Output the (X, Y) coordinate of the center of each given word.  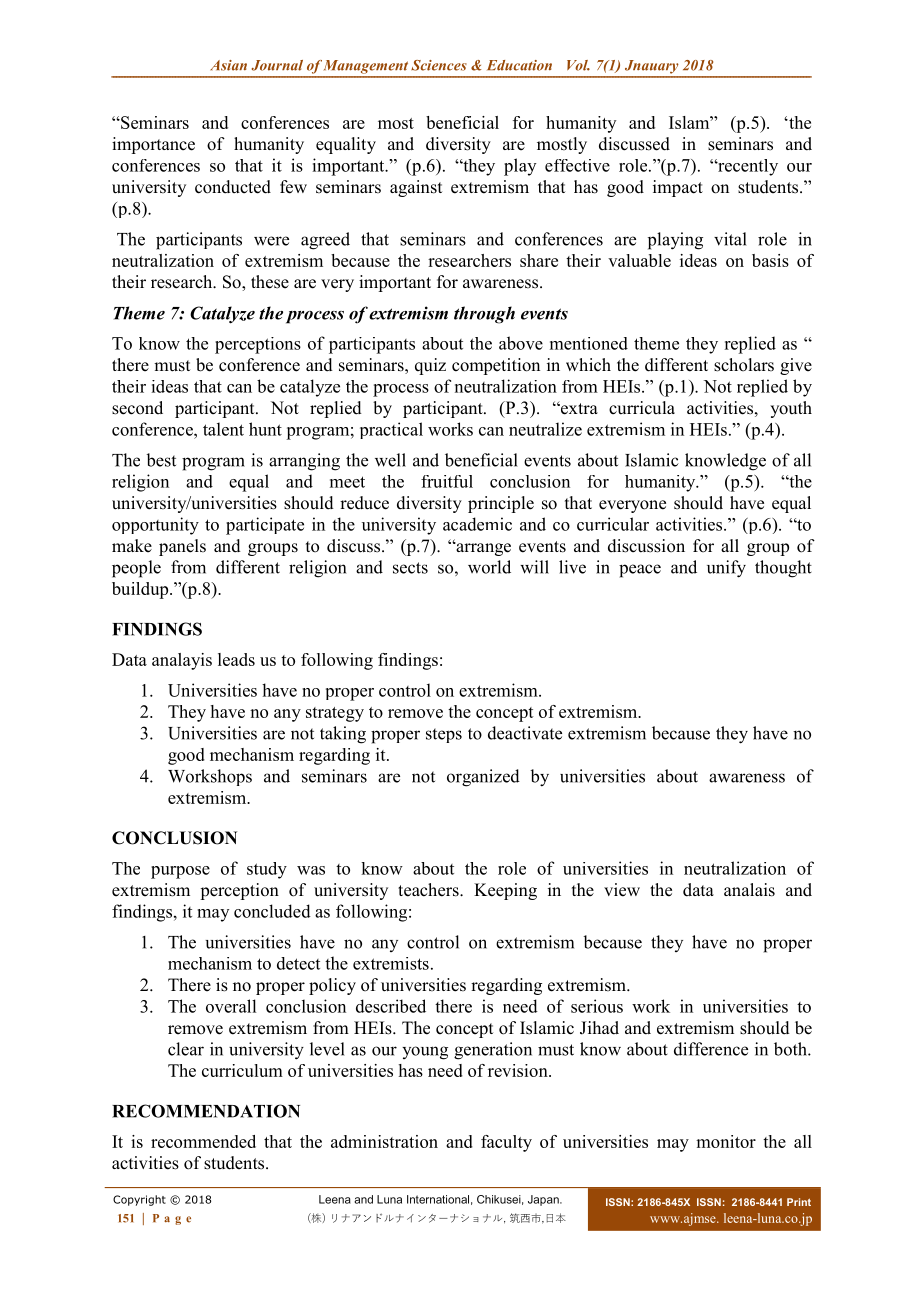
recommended (203, 1141)
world (489, 567)
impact (678, 188)
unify (726, 569)
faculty (506, 1143)
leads (236, 659)
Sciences (439, 65)
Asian (228, 65)
